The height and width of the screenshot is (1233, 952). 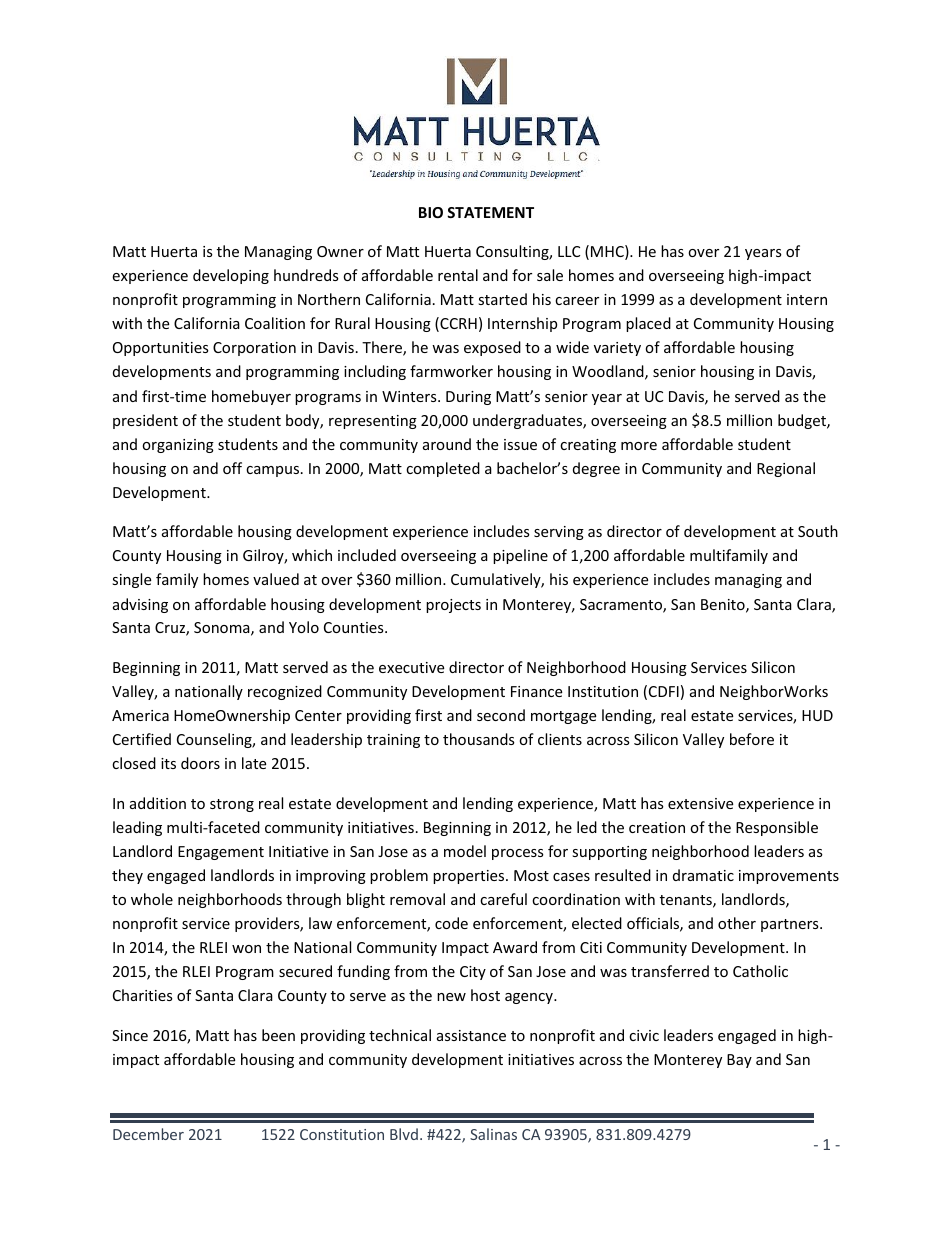 What do you see at coordinates (752, 739) in the screenshot?
I see `before` at bounding box center [752, 739].
